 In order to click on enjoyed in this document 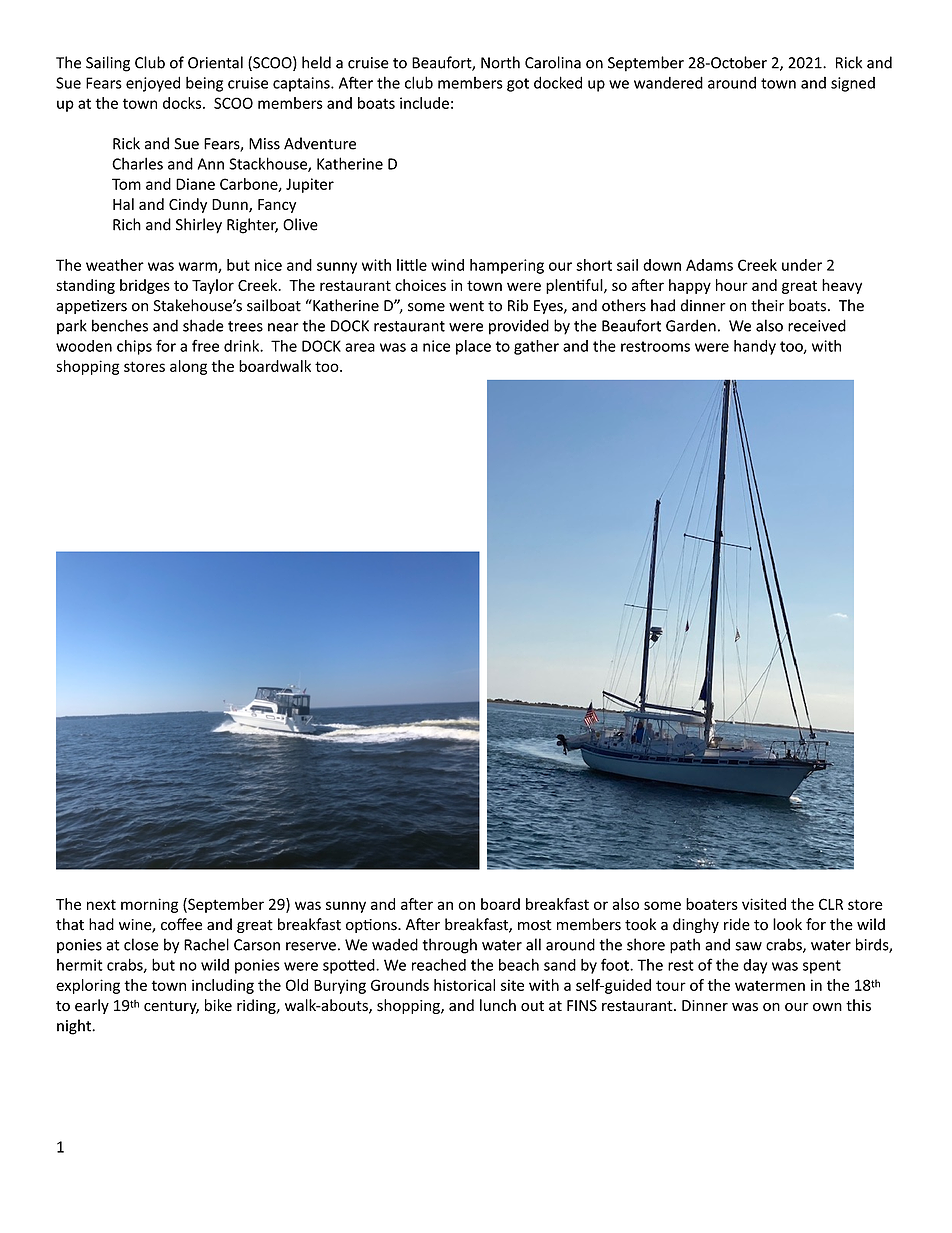, I will do `click(153, 84)`.
